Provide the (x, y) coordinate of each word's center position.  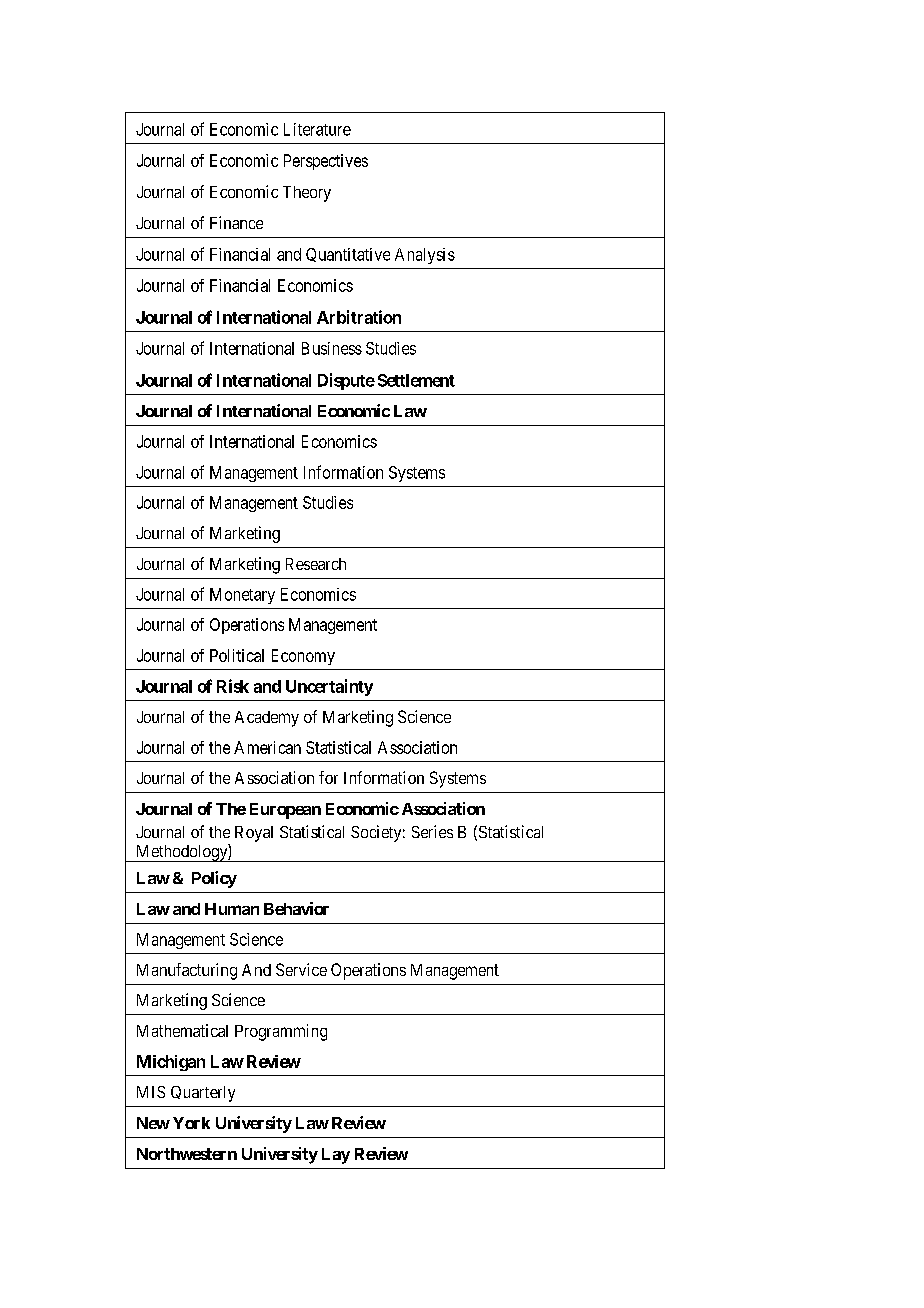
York (191, 1123)
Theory (307, 194)
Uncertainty (329, 687)
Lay (336, 1156)
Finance (236, 222)
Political (237, 655)
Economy (303, 657)
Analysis (425, 256)
